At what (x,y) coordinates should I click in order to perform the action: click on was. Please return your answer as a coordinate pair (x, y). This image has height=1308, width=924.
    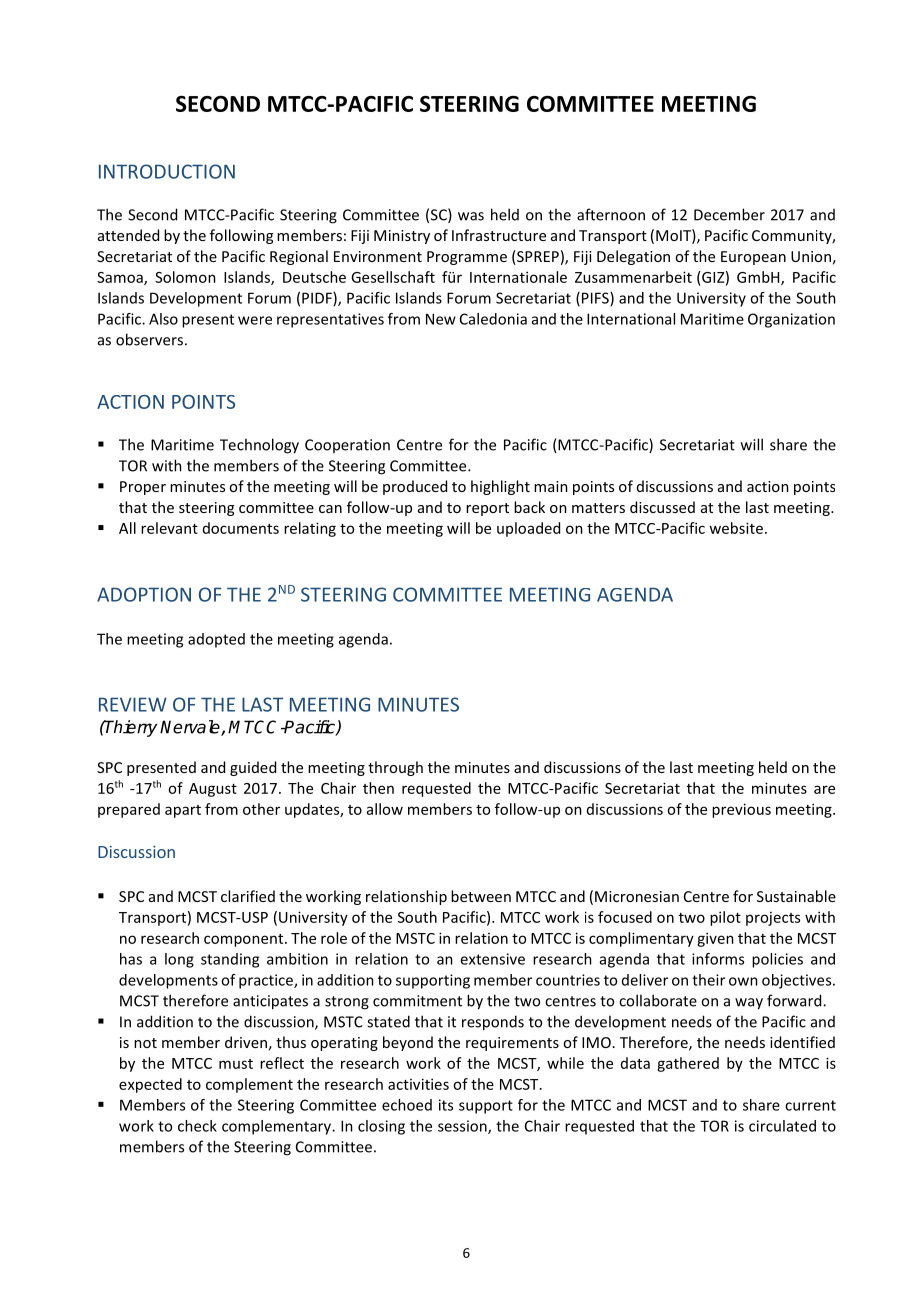
    Looking at the image, I should click on (471, 216).
